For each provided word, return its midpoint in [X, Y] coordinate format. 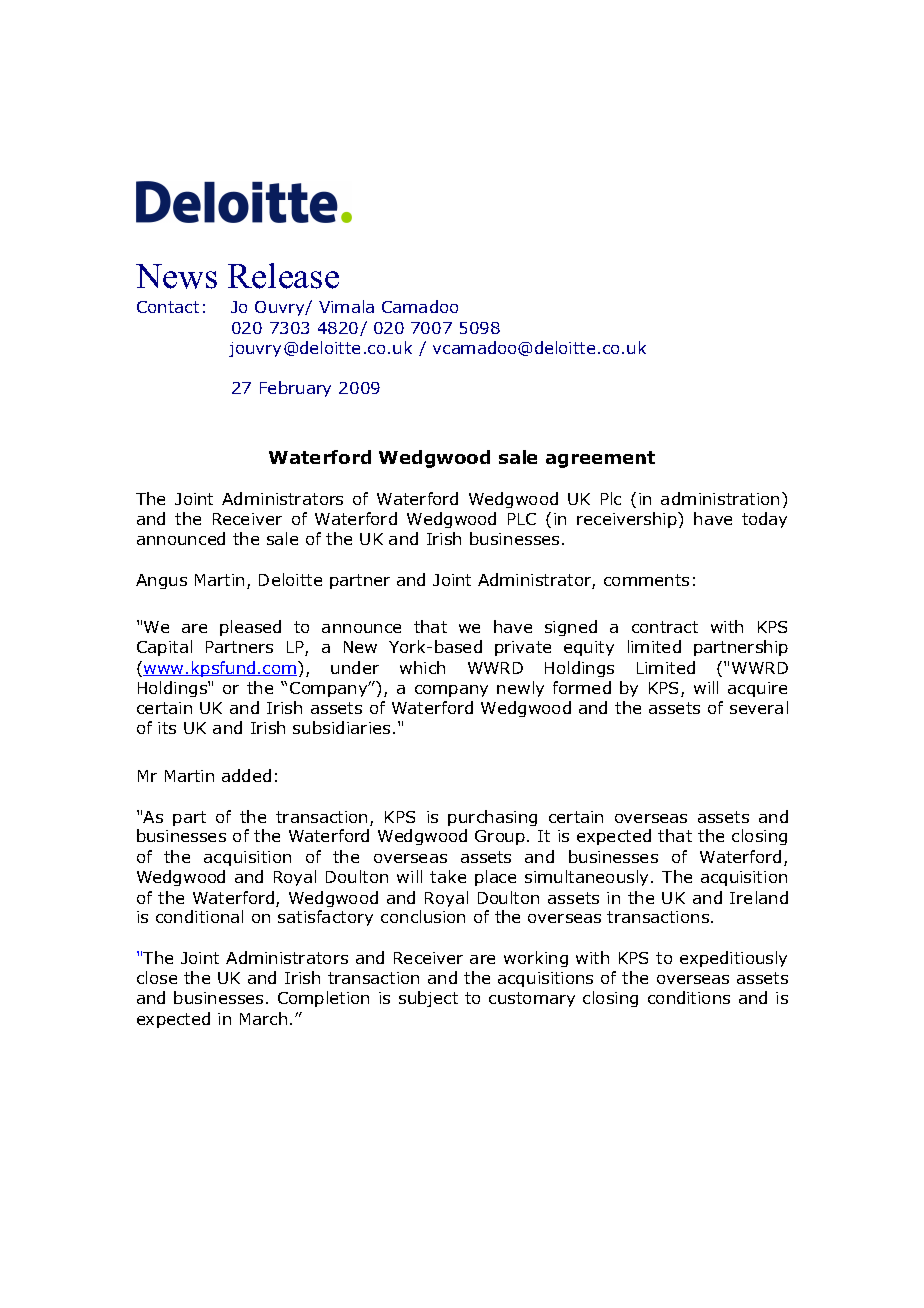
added [246, 775]
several [759, 707]
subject [428, 999]
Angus [161, 581]
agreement [600, 459]
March [263, 1018]
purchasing [492, 818]
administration [720, 498]
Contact [168, 307]
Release [283, 276]
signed [571, 628]
